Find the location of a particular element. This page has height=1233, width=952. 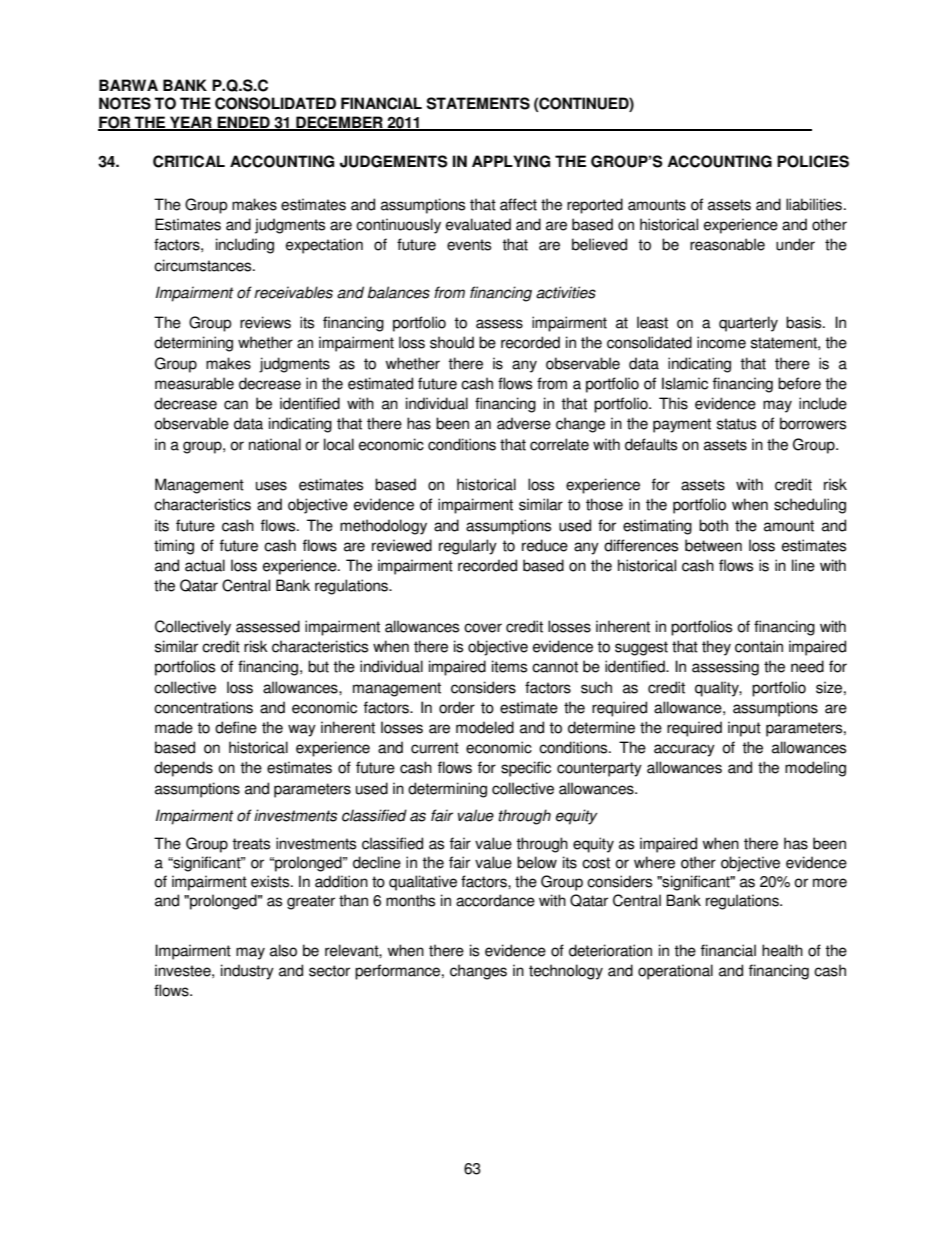

POLICIES is located at coordinates (813, 161).
